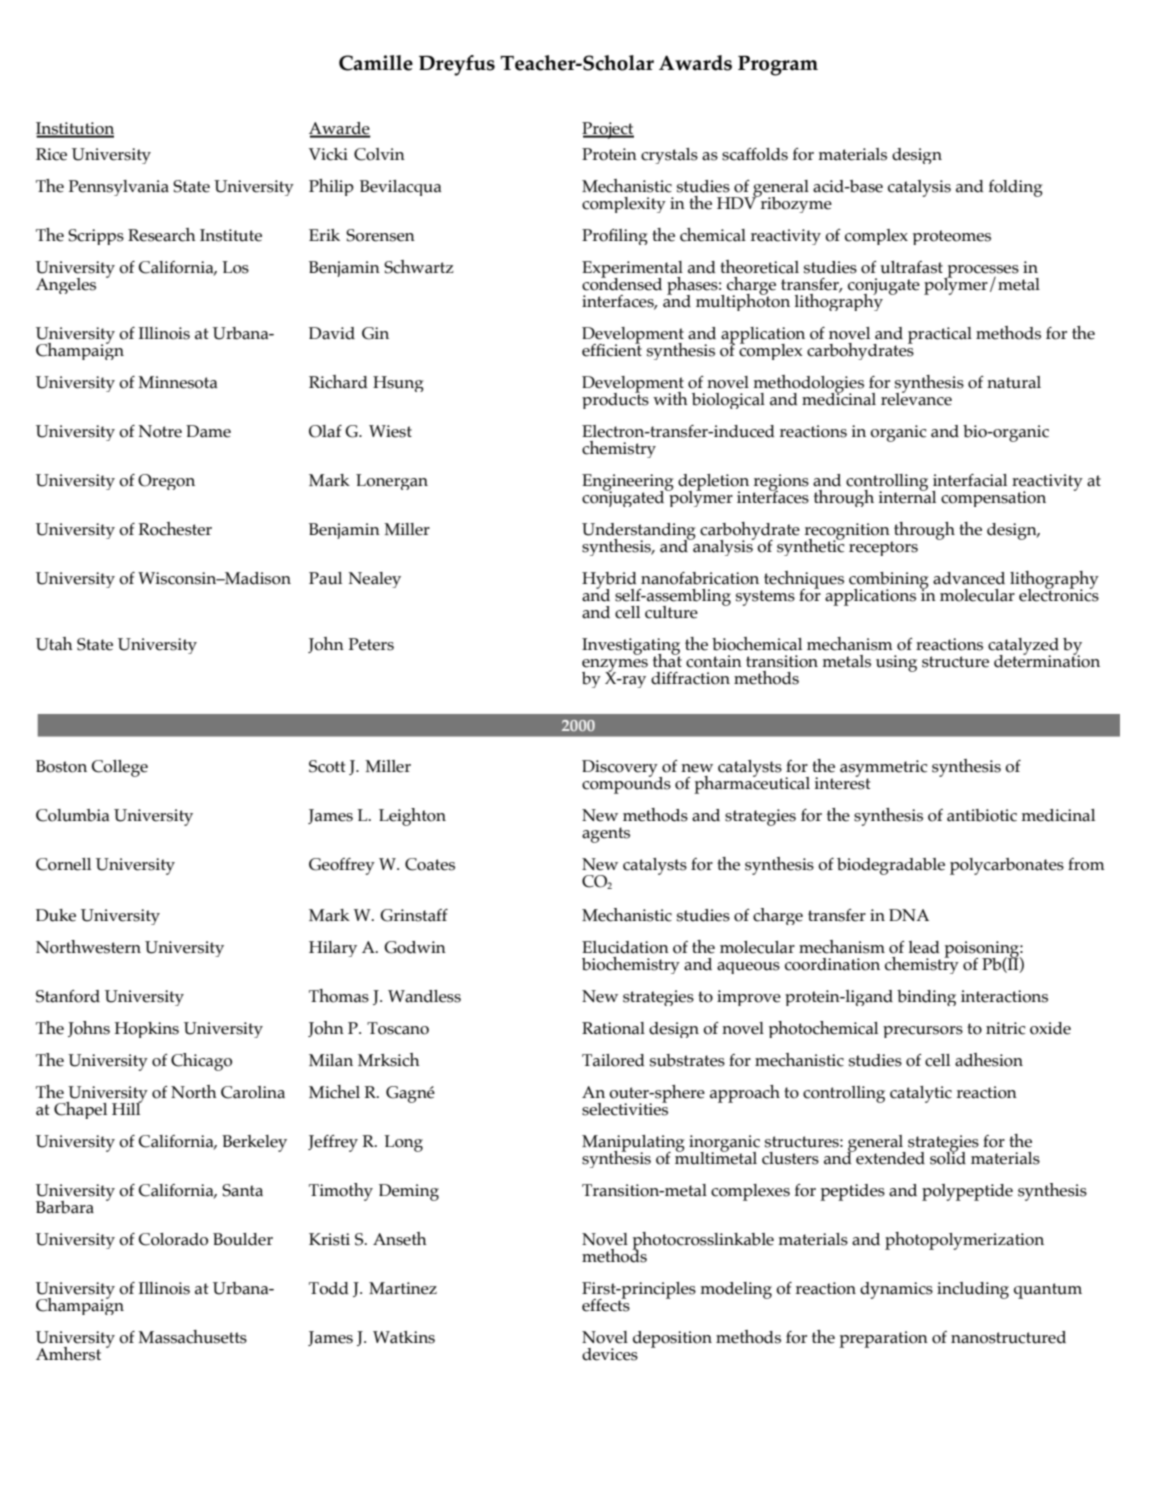 The width and height of the screenshot is (1153, 1492). I want to click on Project, so click(608, 130).
